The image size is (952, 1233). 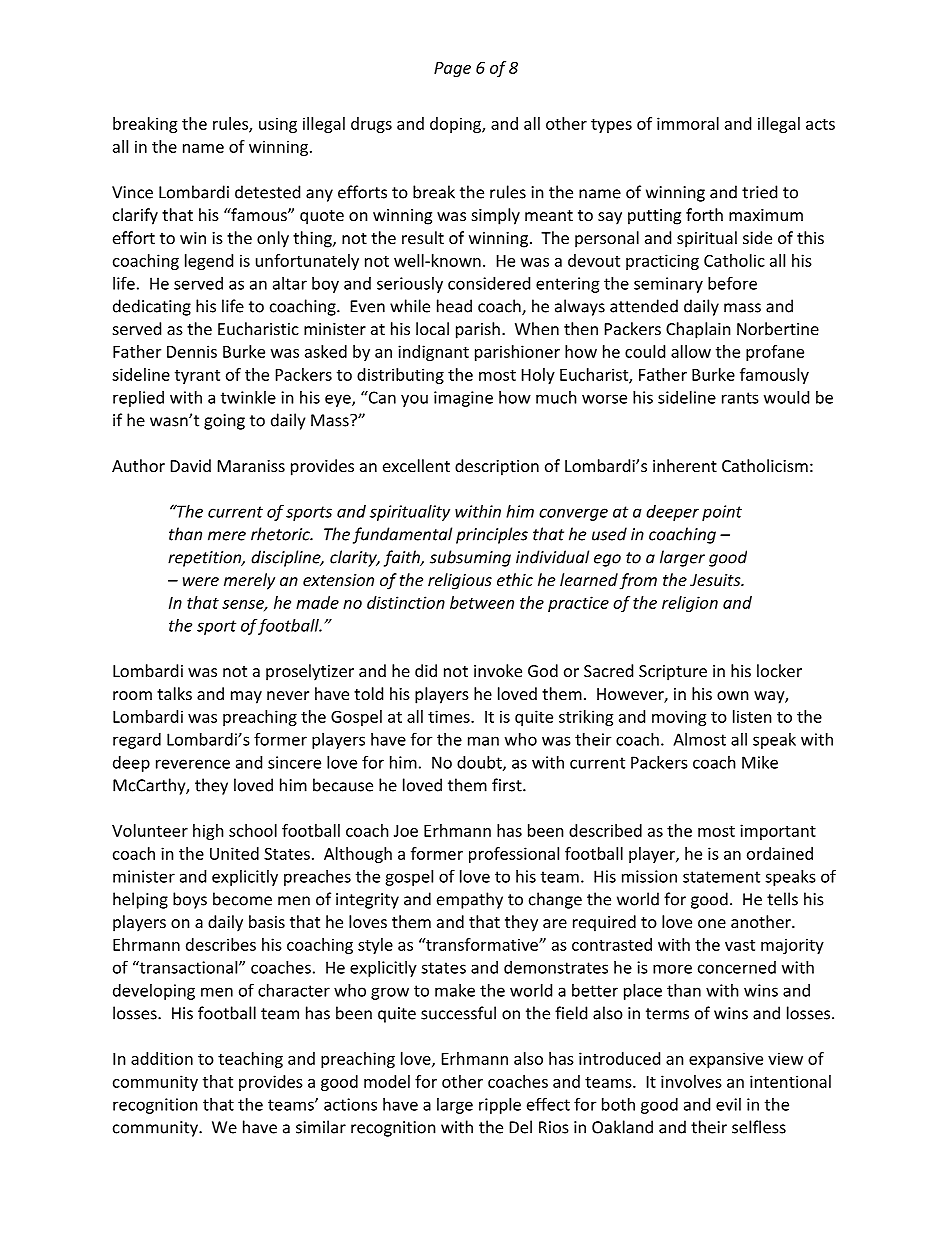 I want to click on ripple, so click(x=500, y=1106).
